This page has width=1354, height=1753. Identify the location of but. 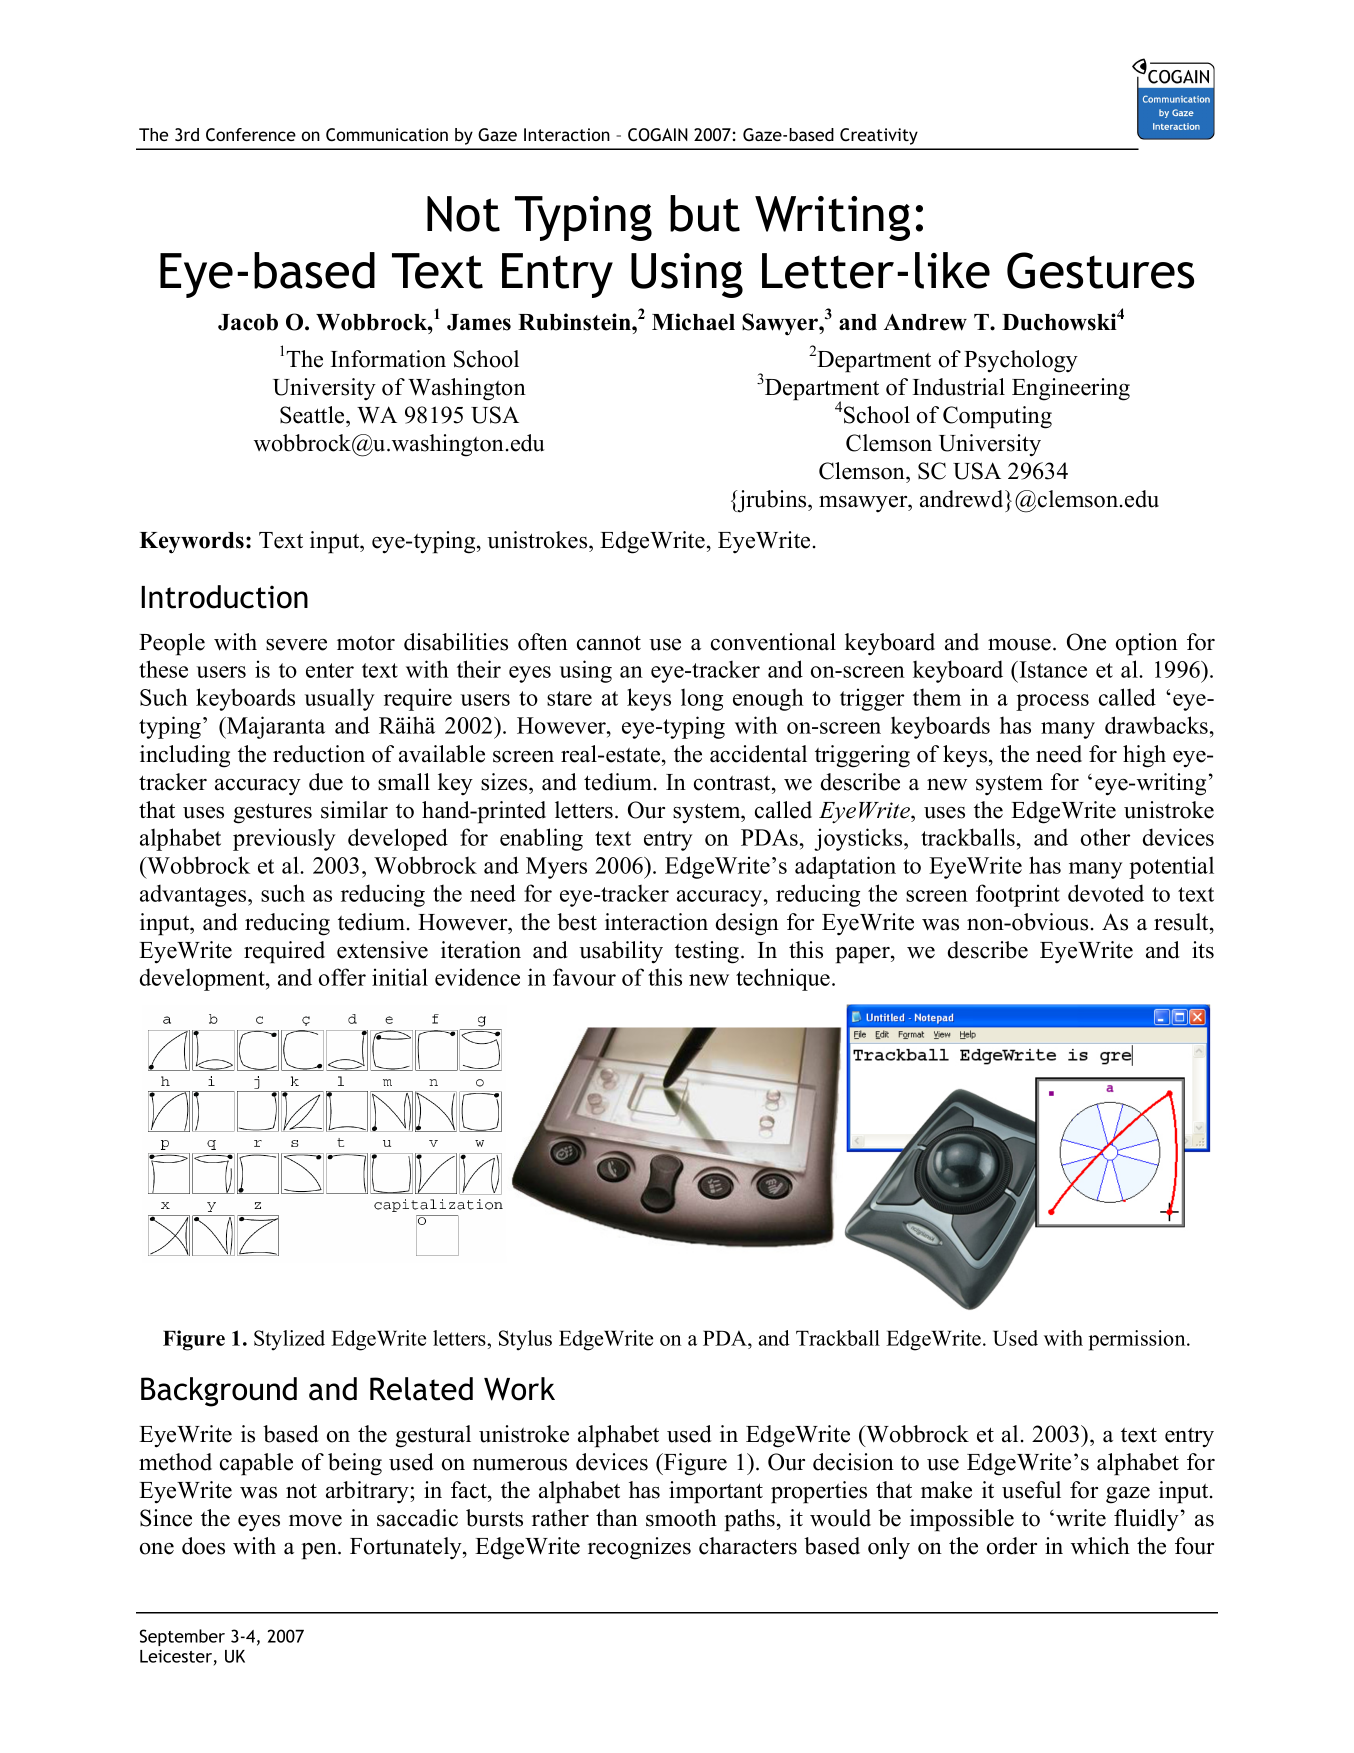
(705, 213).
